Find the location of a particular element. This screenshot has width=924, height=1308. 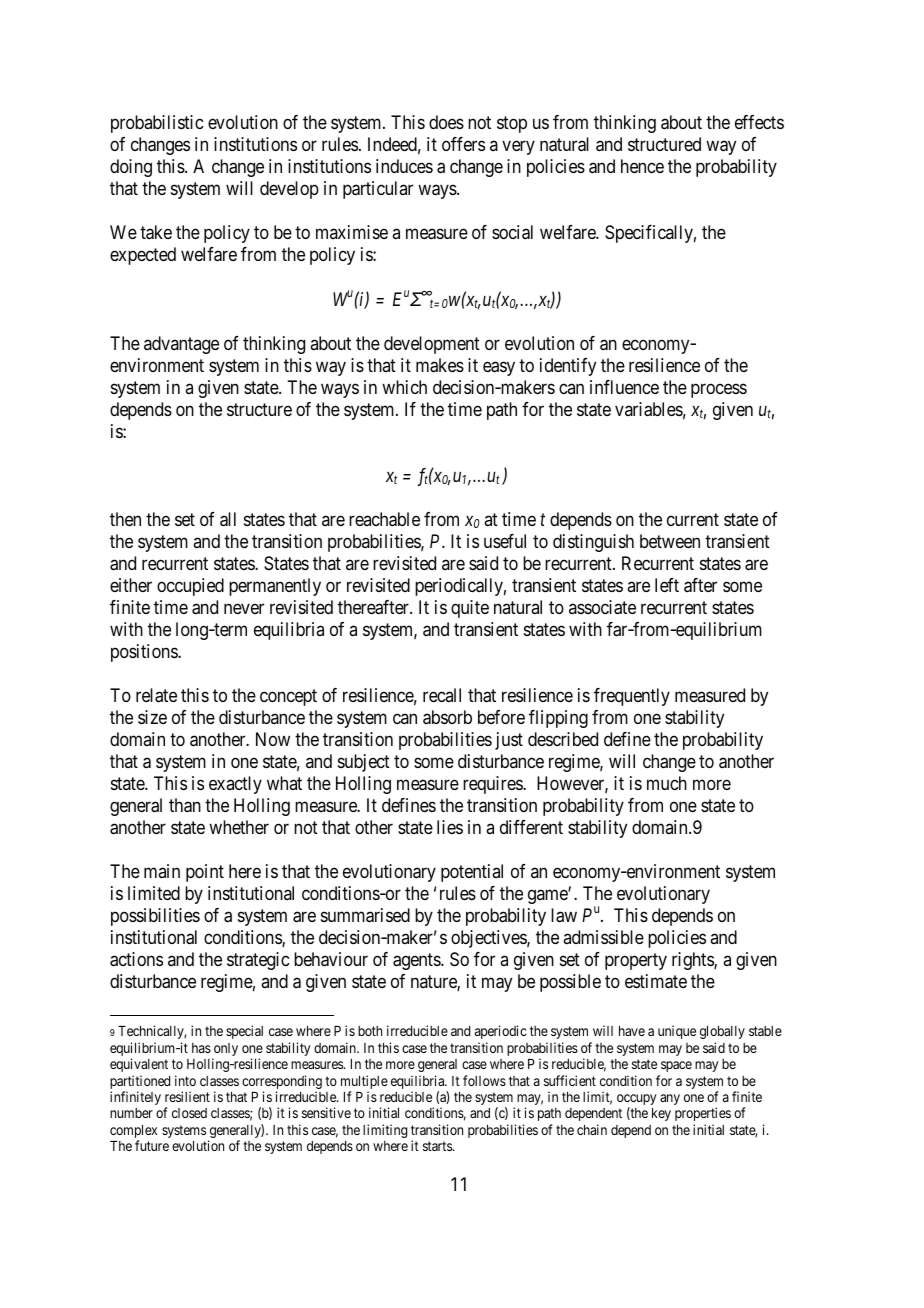

then is located at coordinates (125, 519).
